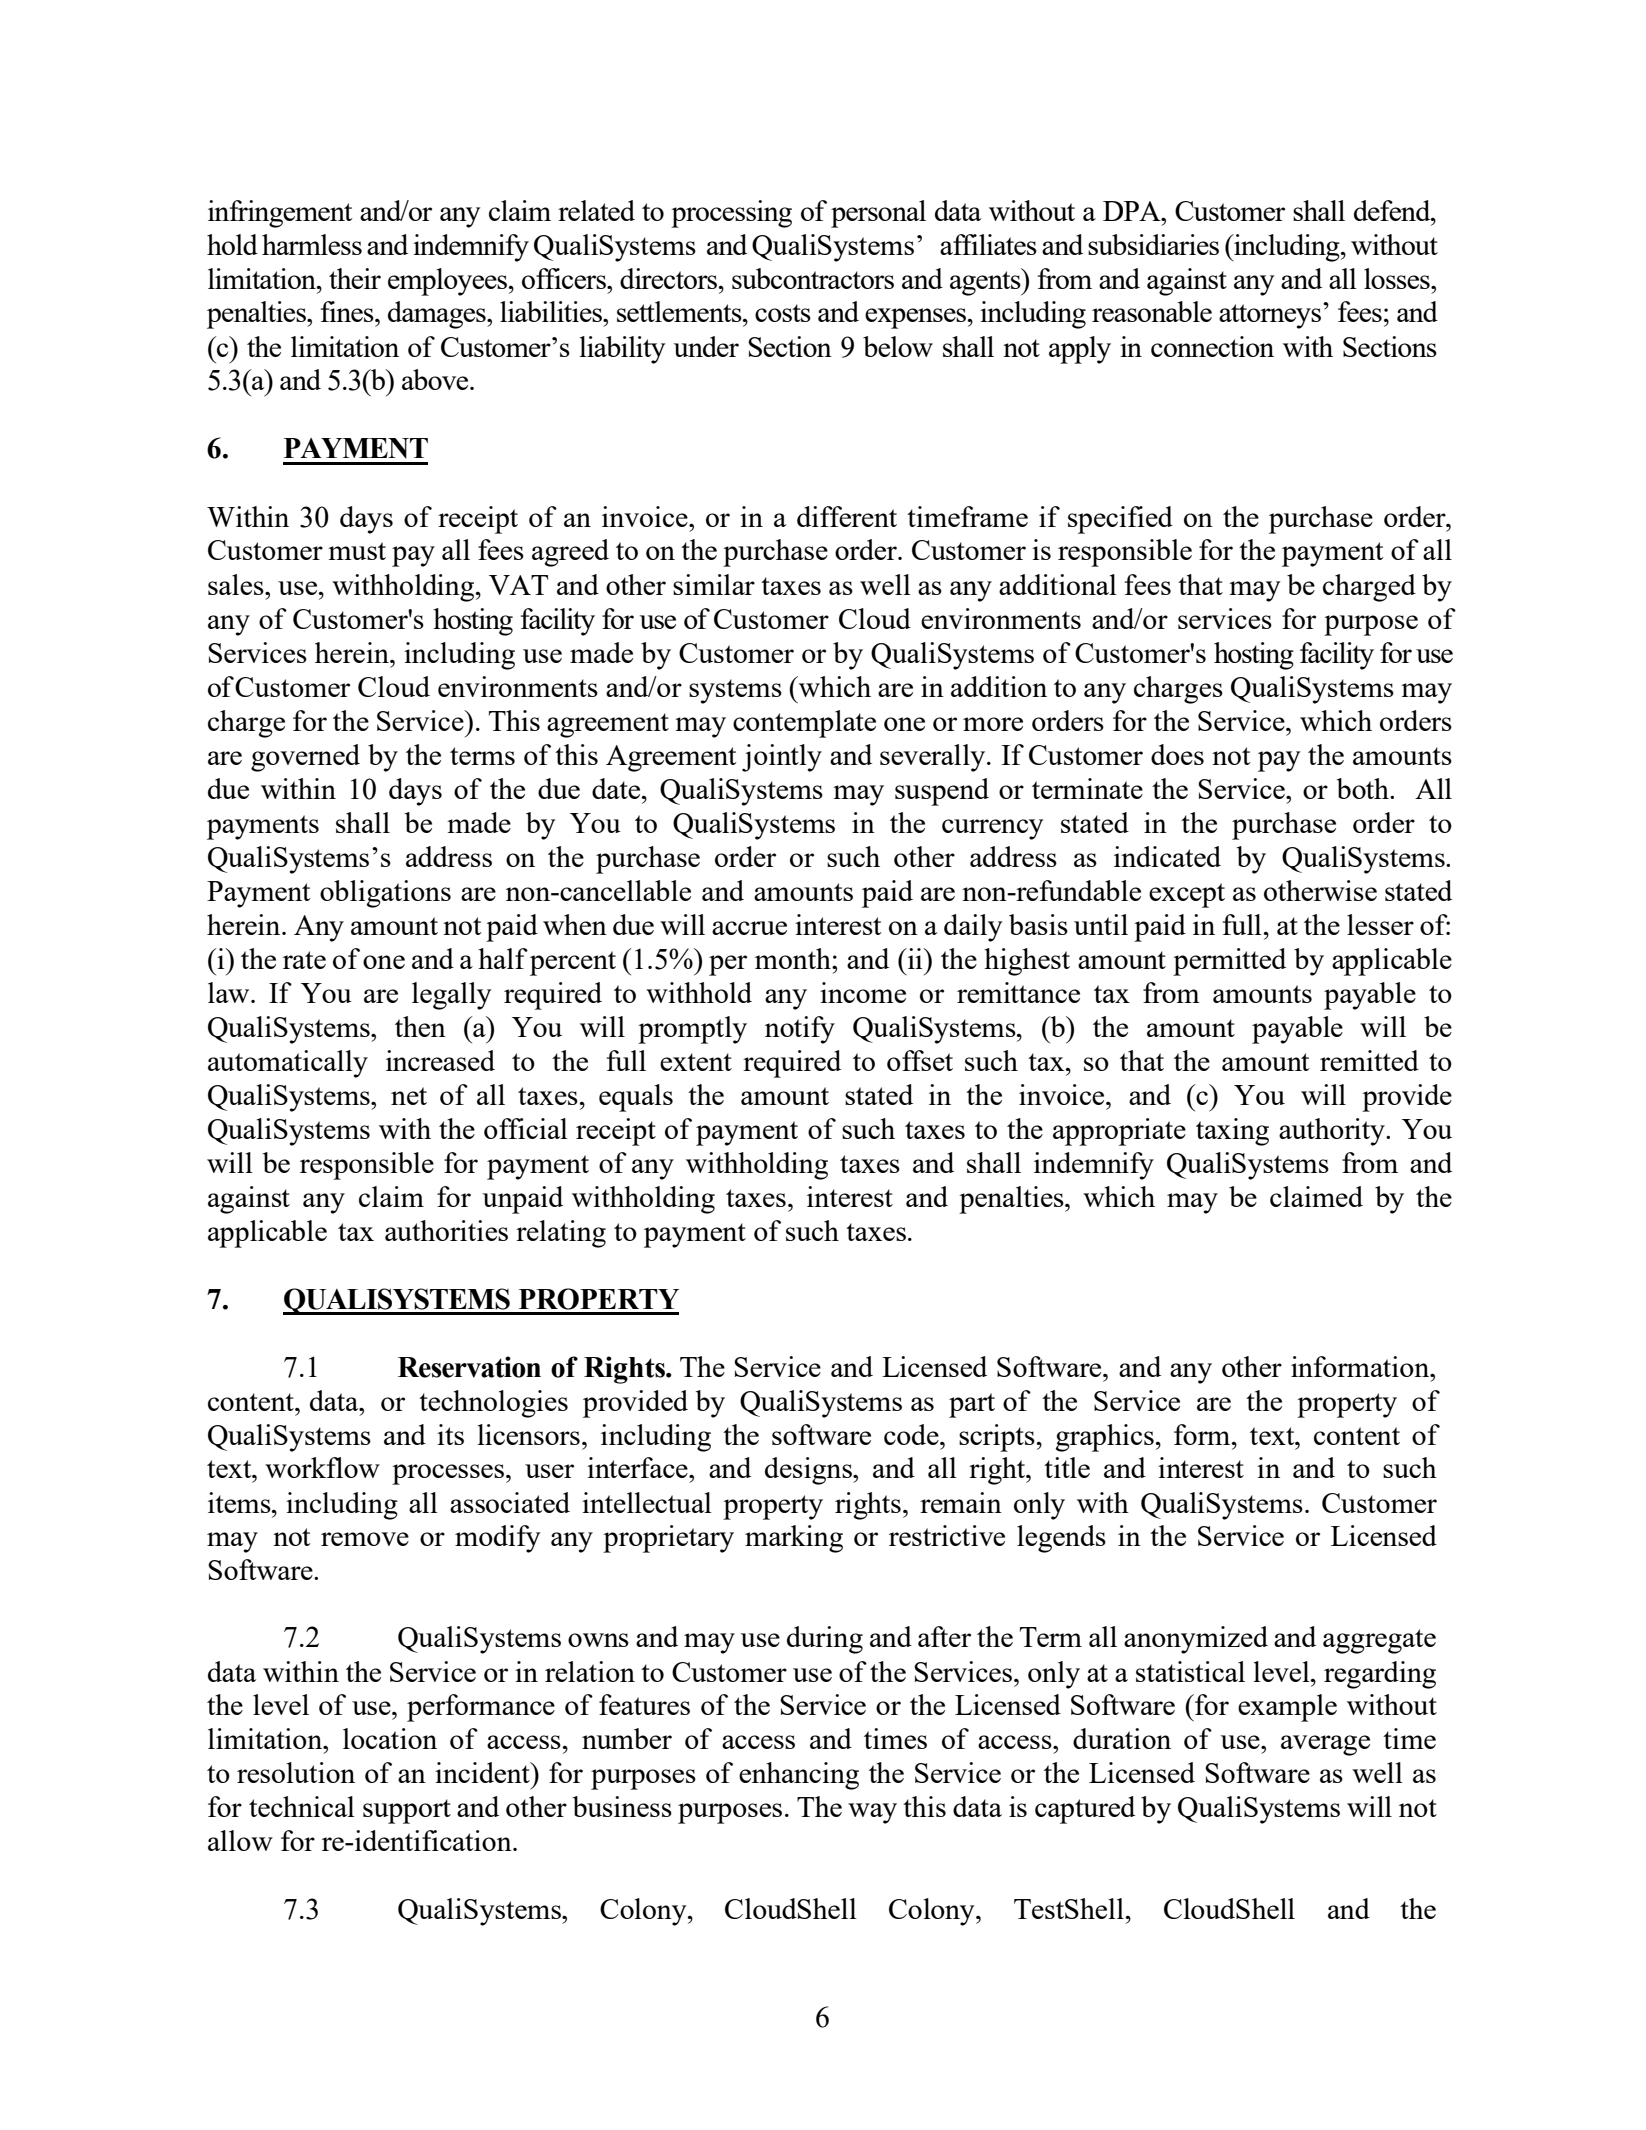 The image size is (1646, 2130). Describe the element at coordinates (799, 1776) in the screenshot. I see `enhancing` at that location.
